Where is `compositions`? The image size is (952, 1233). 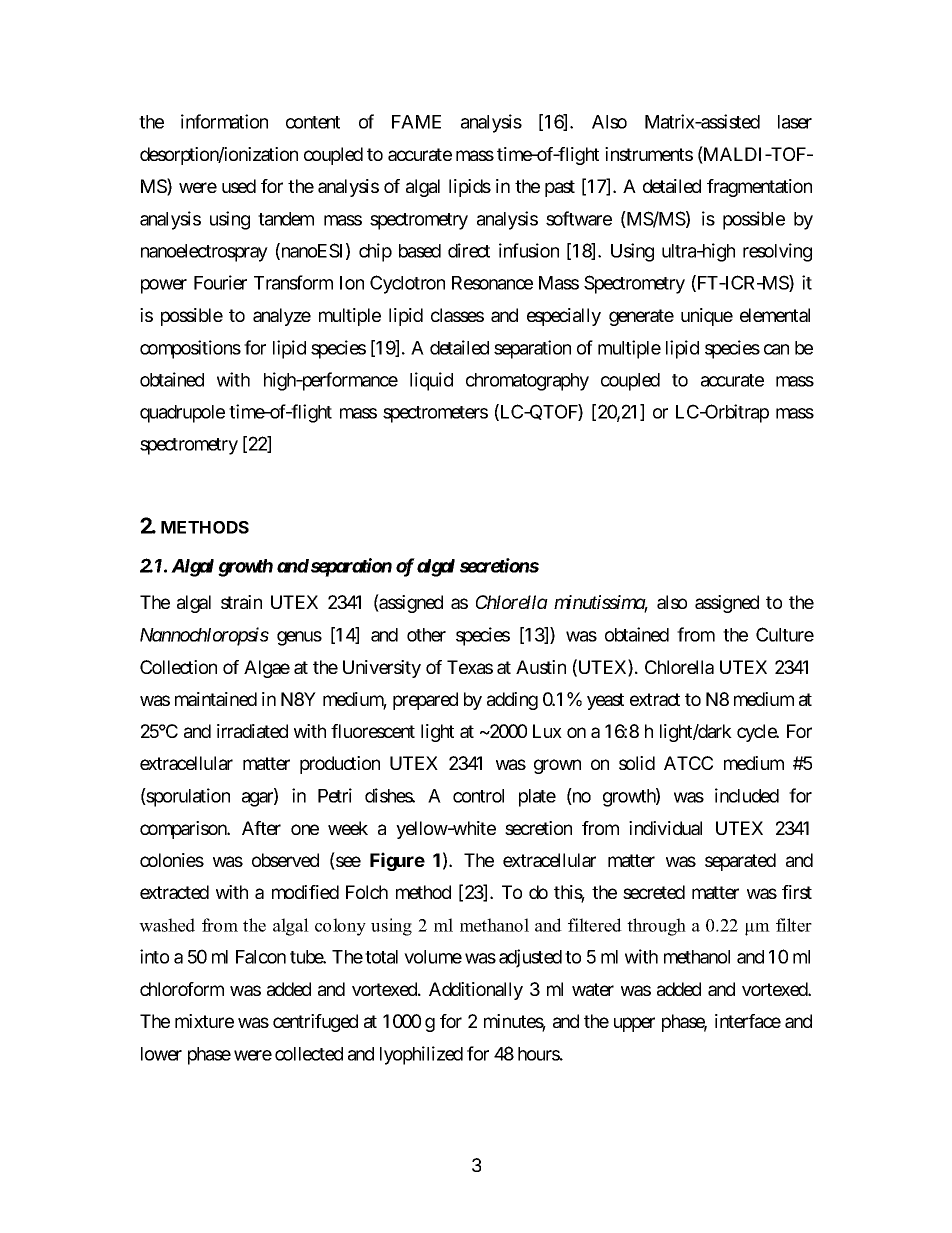 compositions is located at coordinates (190, 349).
